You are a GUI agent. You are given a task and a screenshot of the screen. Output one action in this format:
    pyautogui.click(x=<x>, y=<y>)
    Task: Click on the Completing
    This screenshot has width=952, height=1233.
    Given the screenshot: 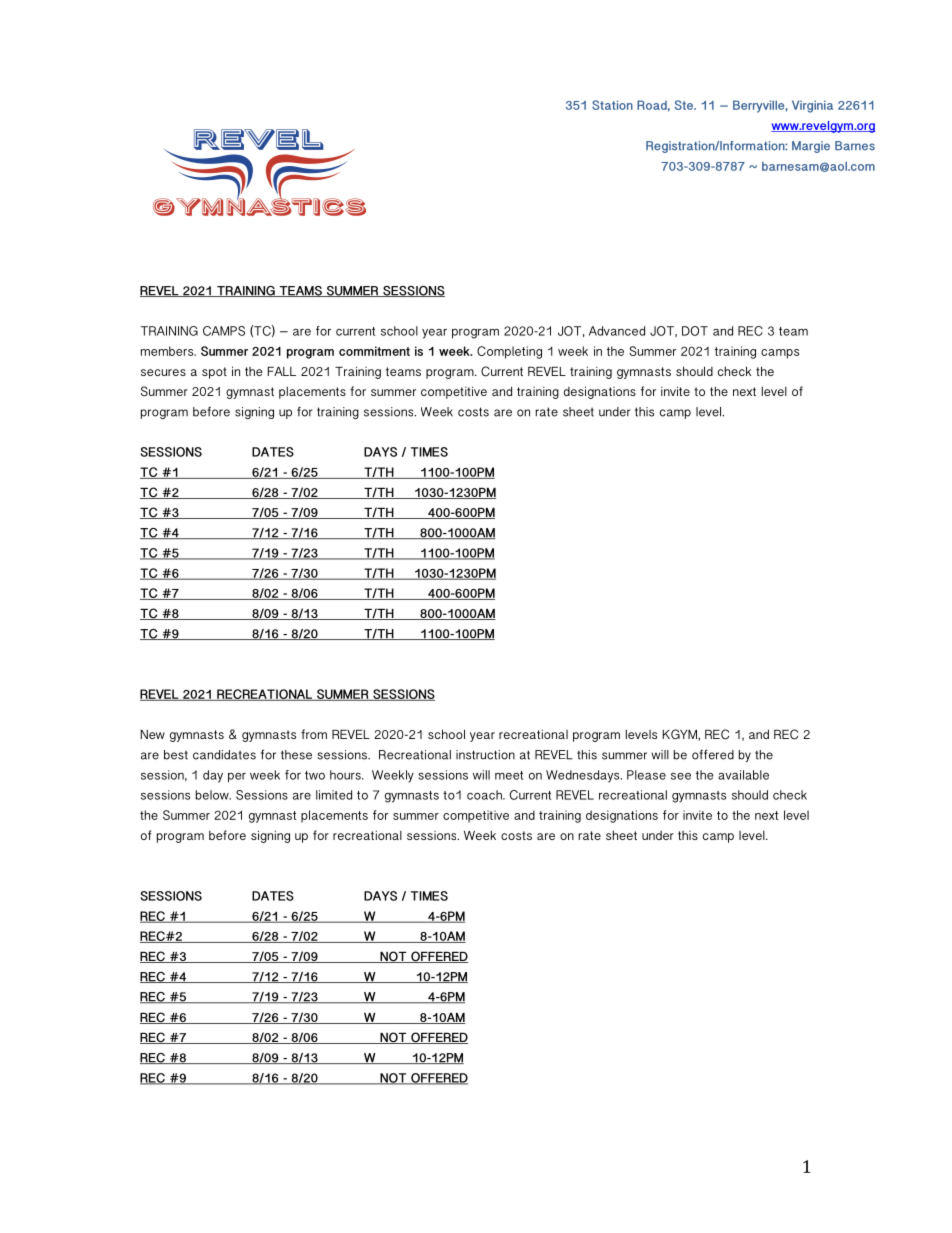 What is the action you would take?
    pyautogui.click(x=509, y=352)
